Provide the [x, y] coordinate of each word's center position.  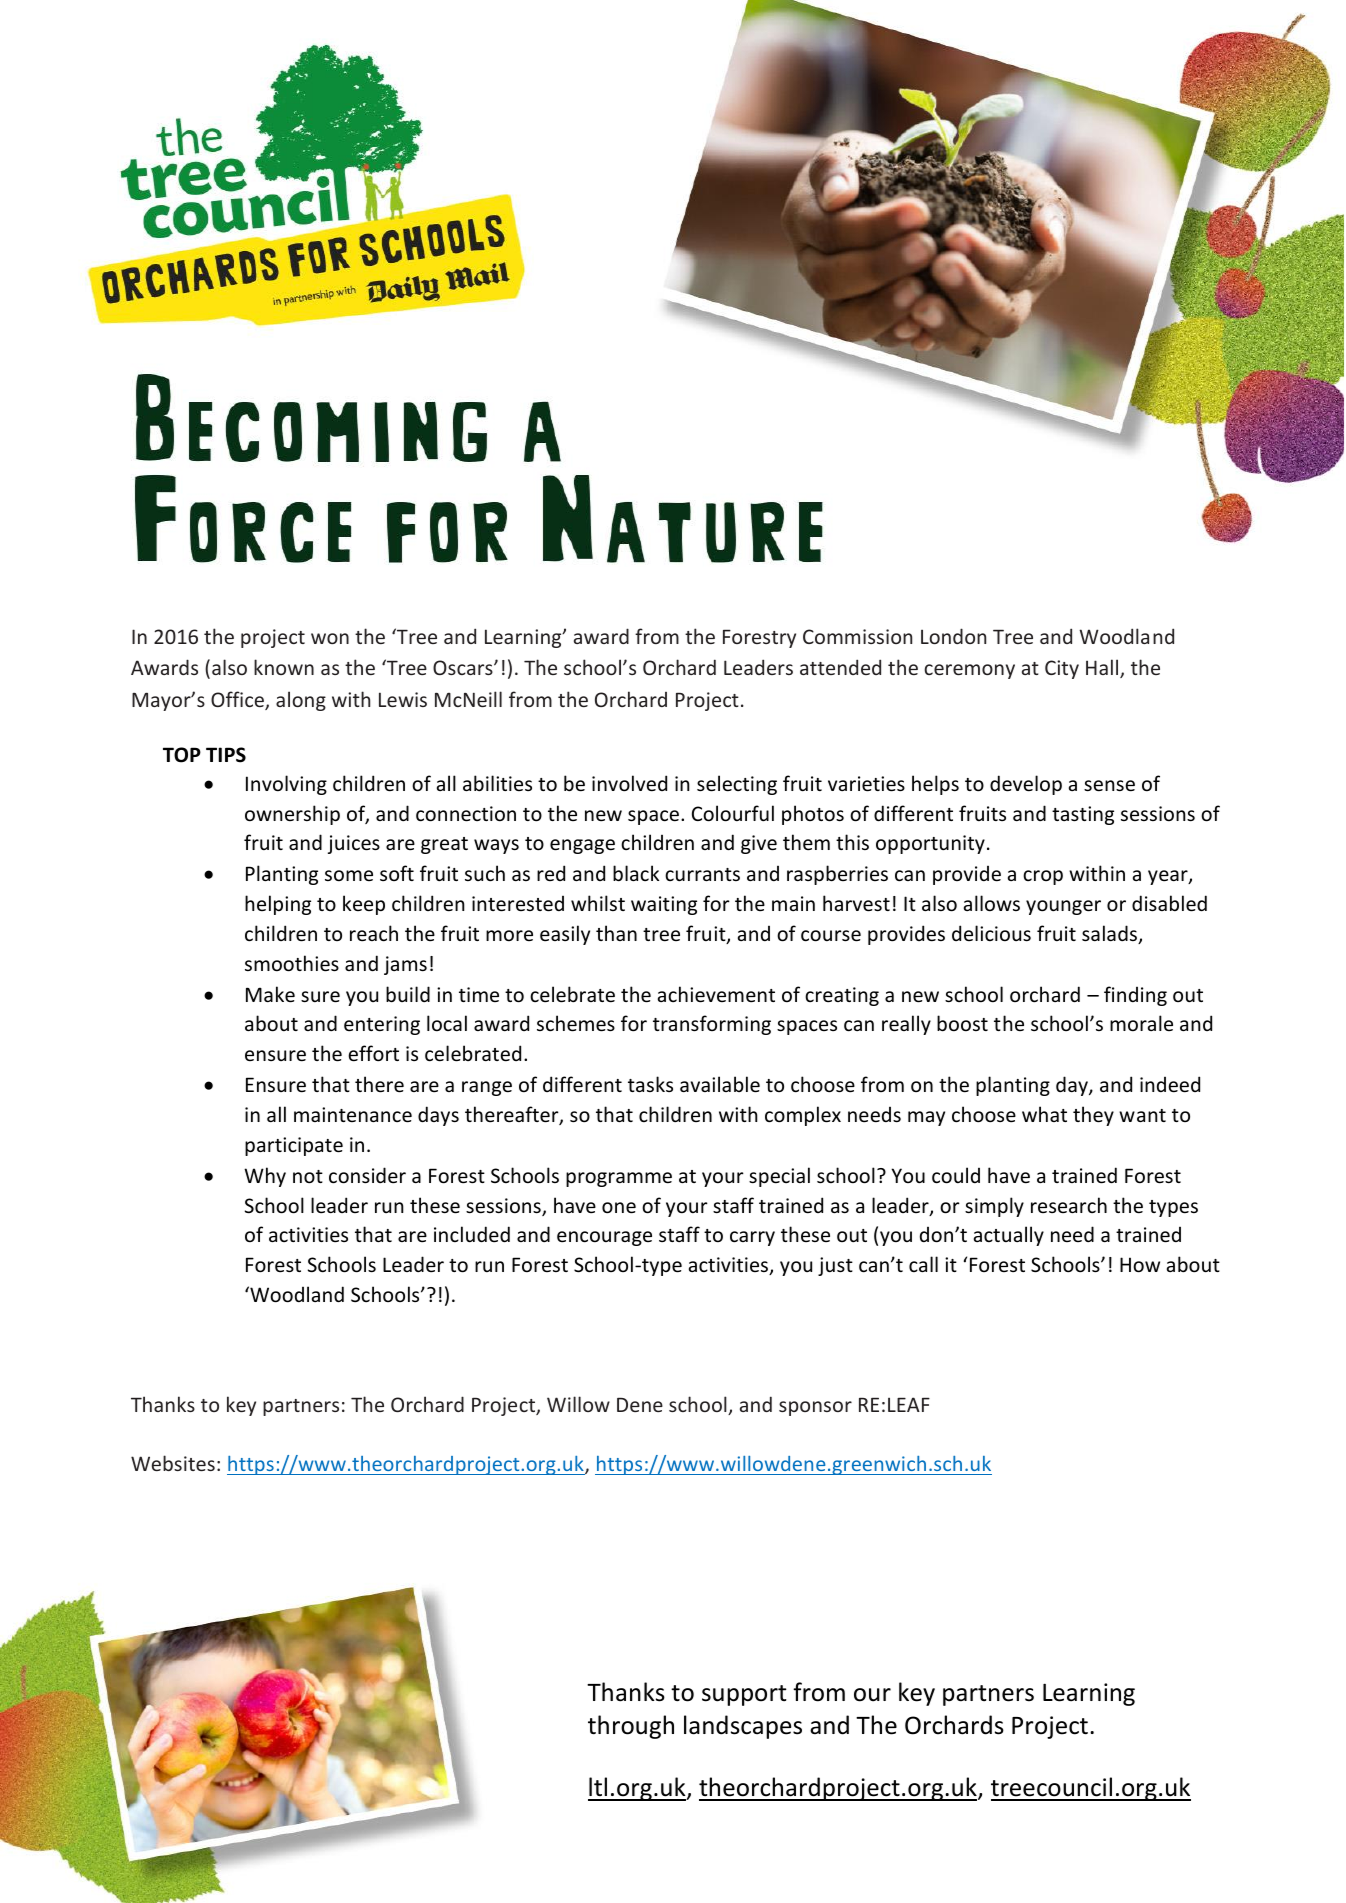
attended [840, 667]
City [1062, 669]
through [631, 1727]
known [284, 667]
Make [270, 994]
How [1140, 1265]
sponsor [815, 1408]
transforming [712, 1025]
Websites [173, 1463]
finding [1135, 996]
